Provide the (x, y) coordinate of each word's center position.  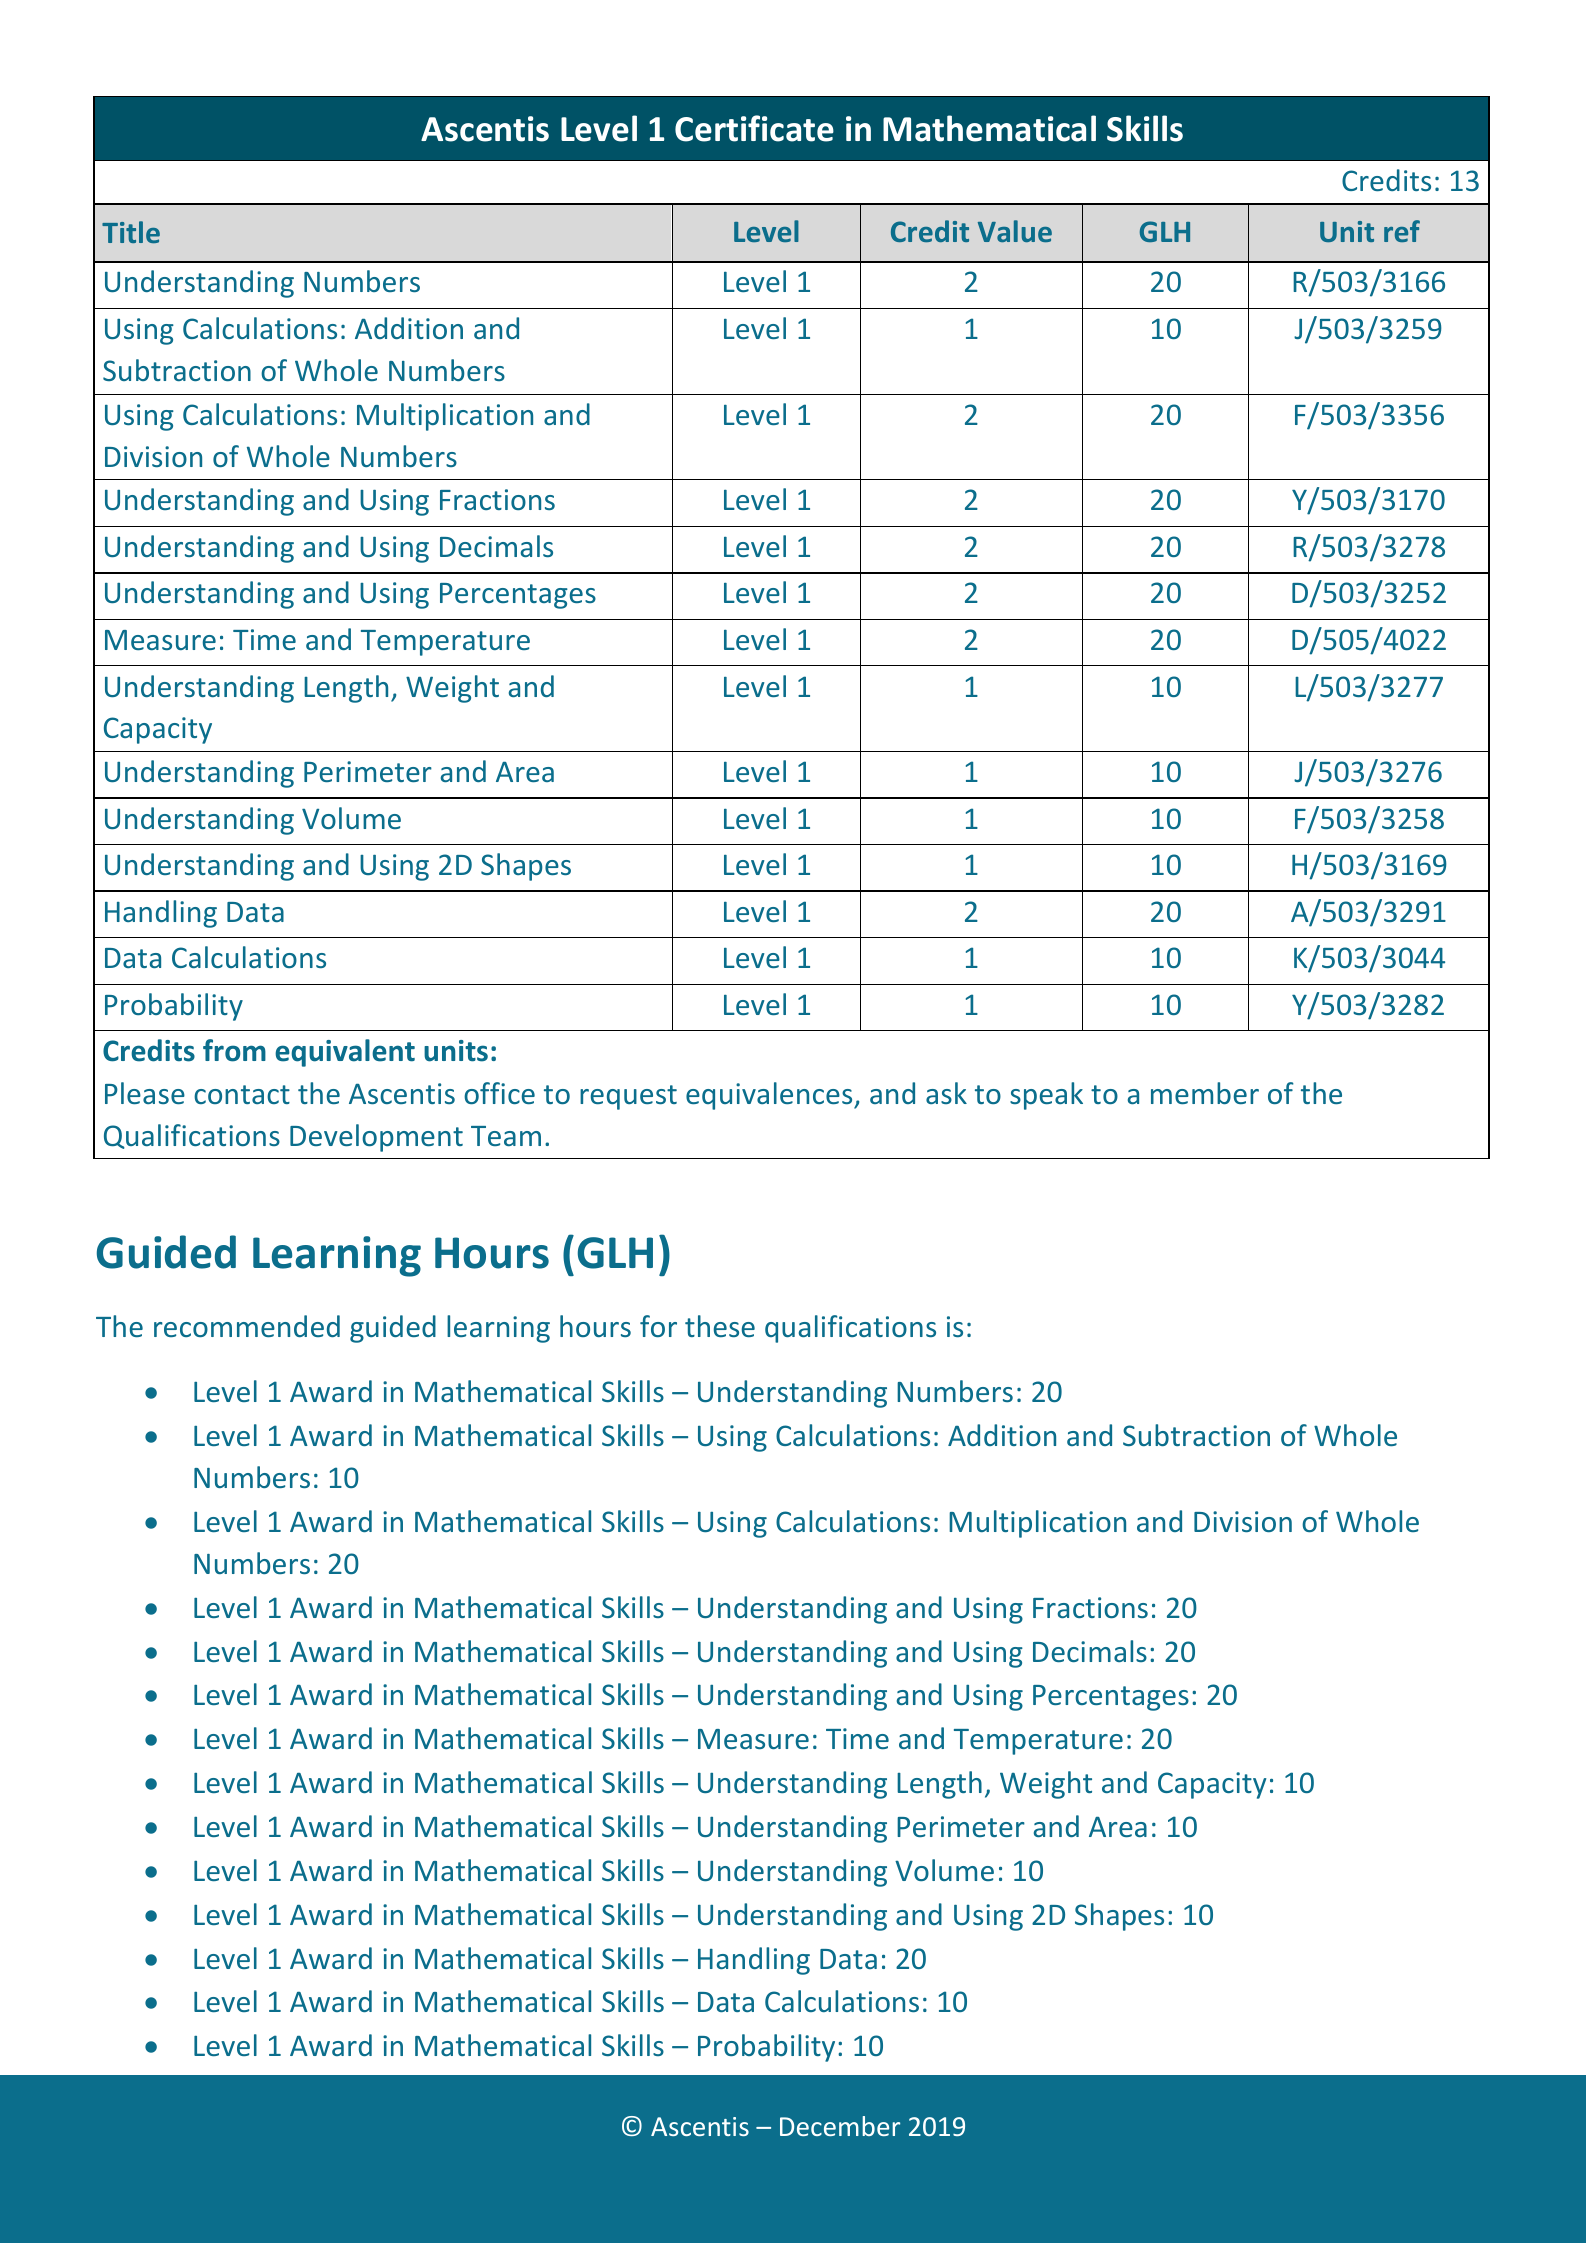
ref (1402, 231)
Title (131, 232)
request (628, 1097)
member (1205, 1093)
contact (242, 1094)
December (840, 2126)
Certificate (754, 128)
